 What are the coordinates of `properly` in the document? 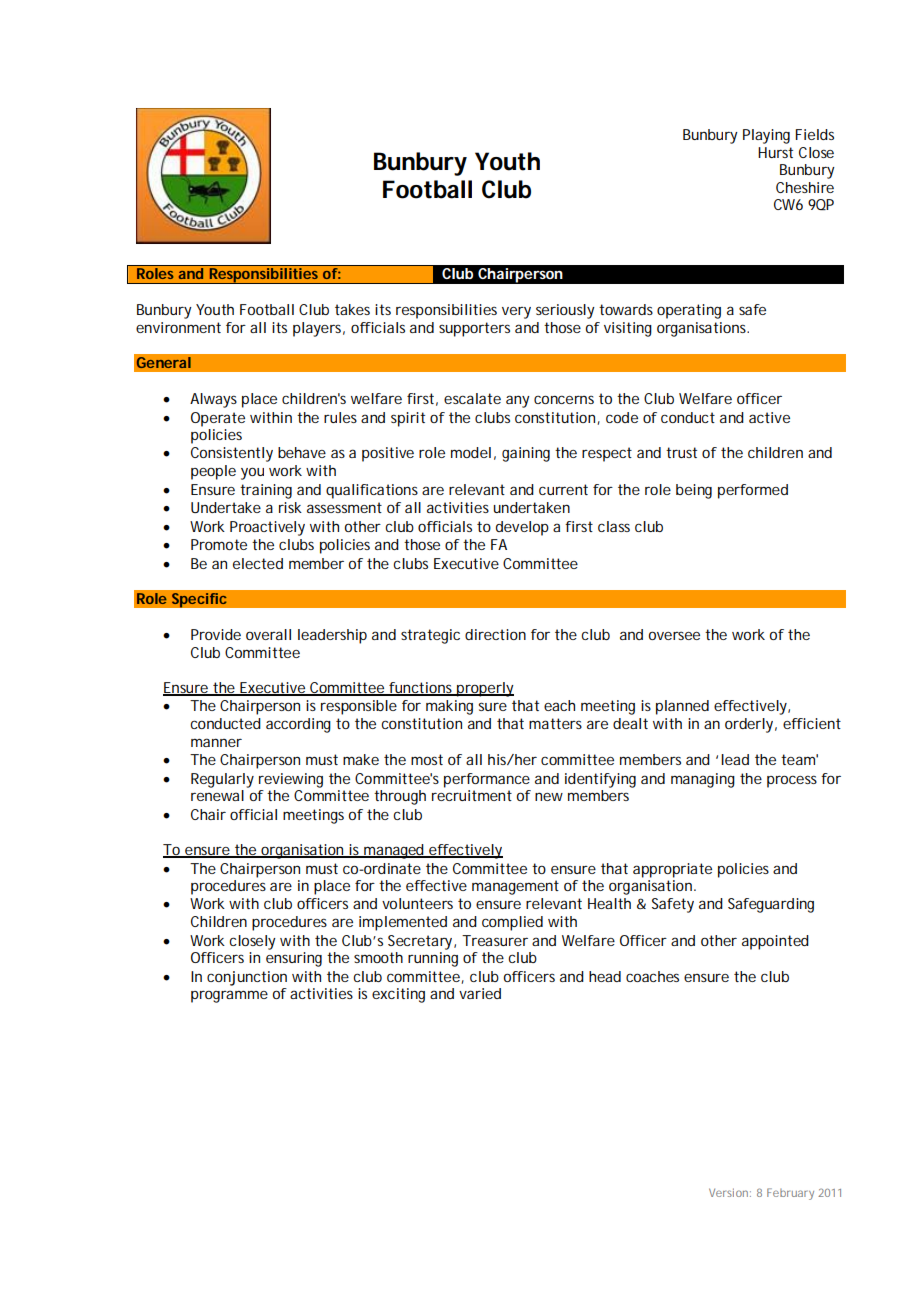 It's located at (484, 689).
